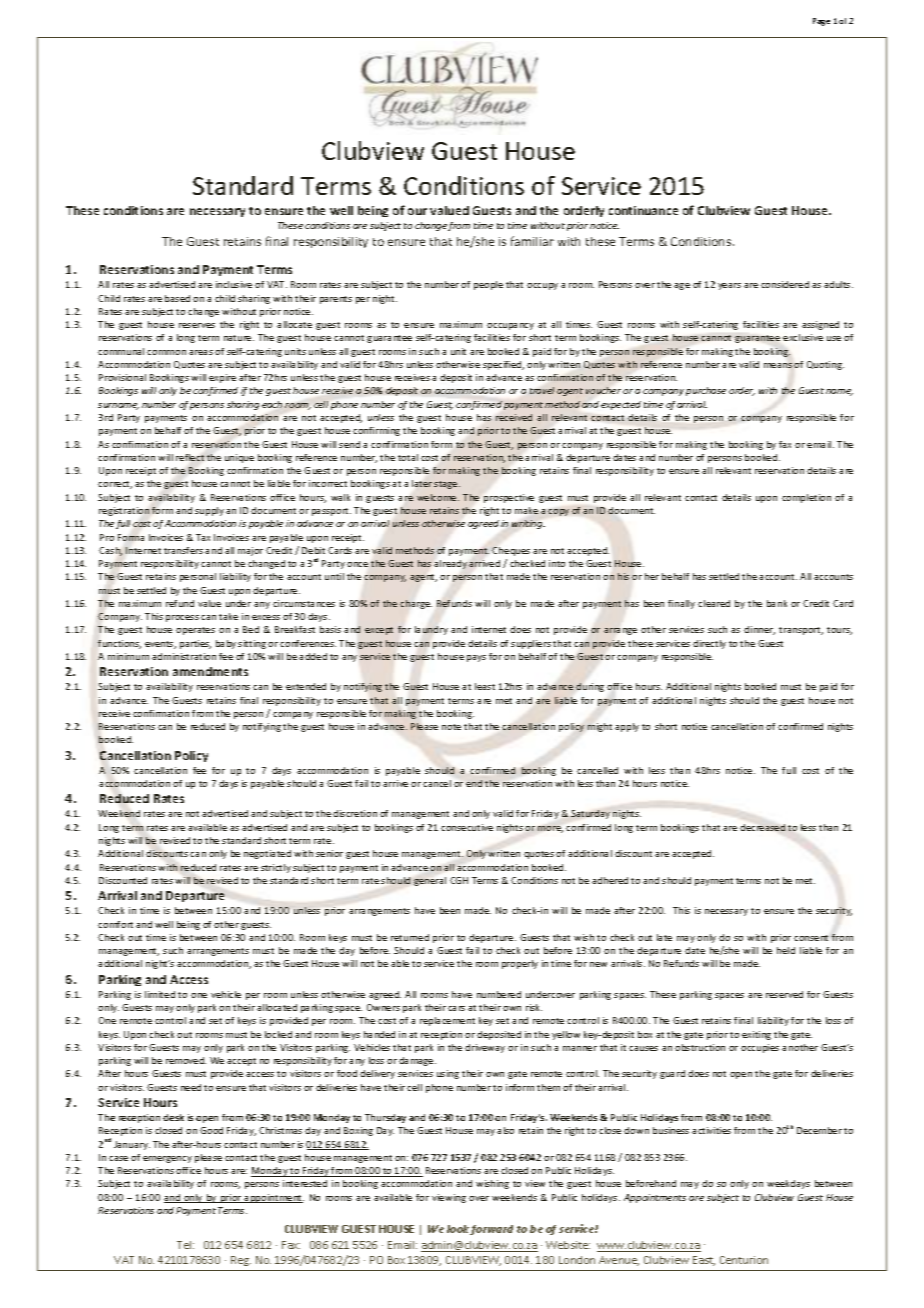 This page has height=1308, width=924. What do you see at coordinates (476, 658) in the page?
I see `pays` at bounding box center [476, 658].
